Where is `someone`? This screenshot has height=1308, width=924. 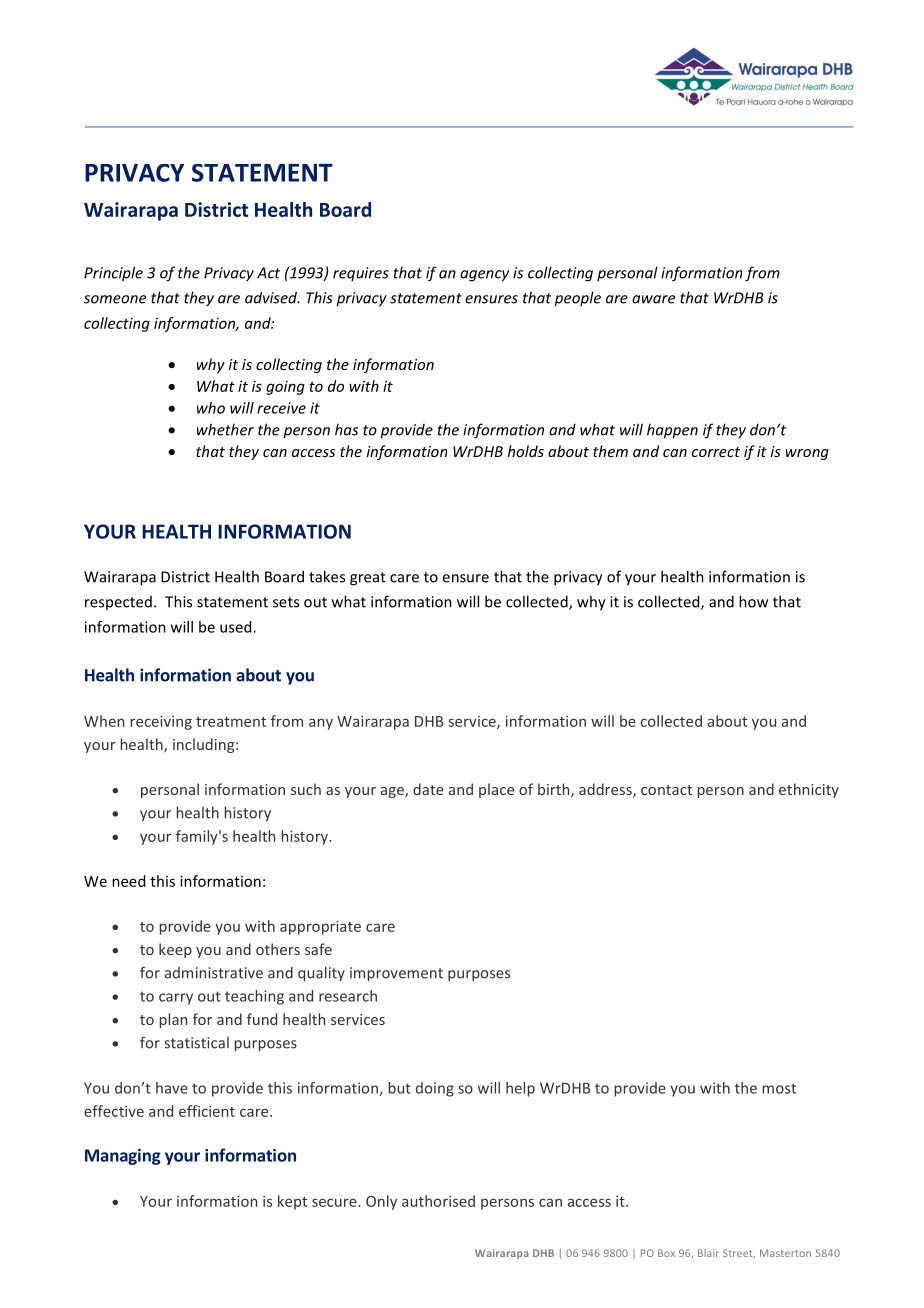 someone is located at coordinates (115, 299).
